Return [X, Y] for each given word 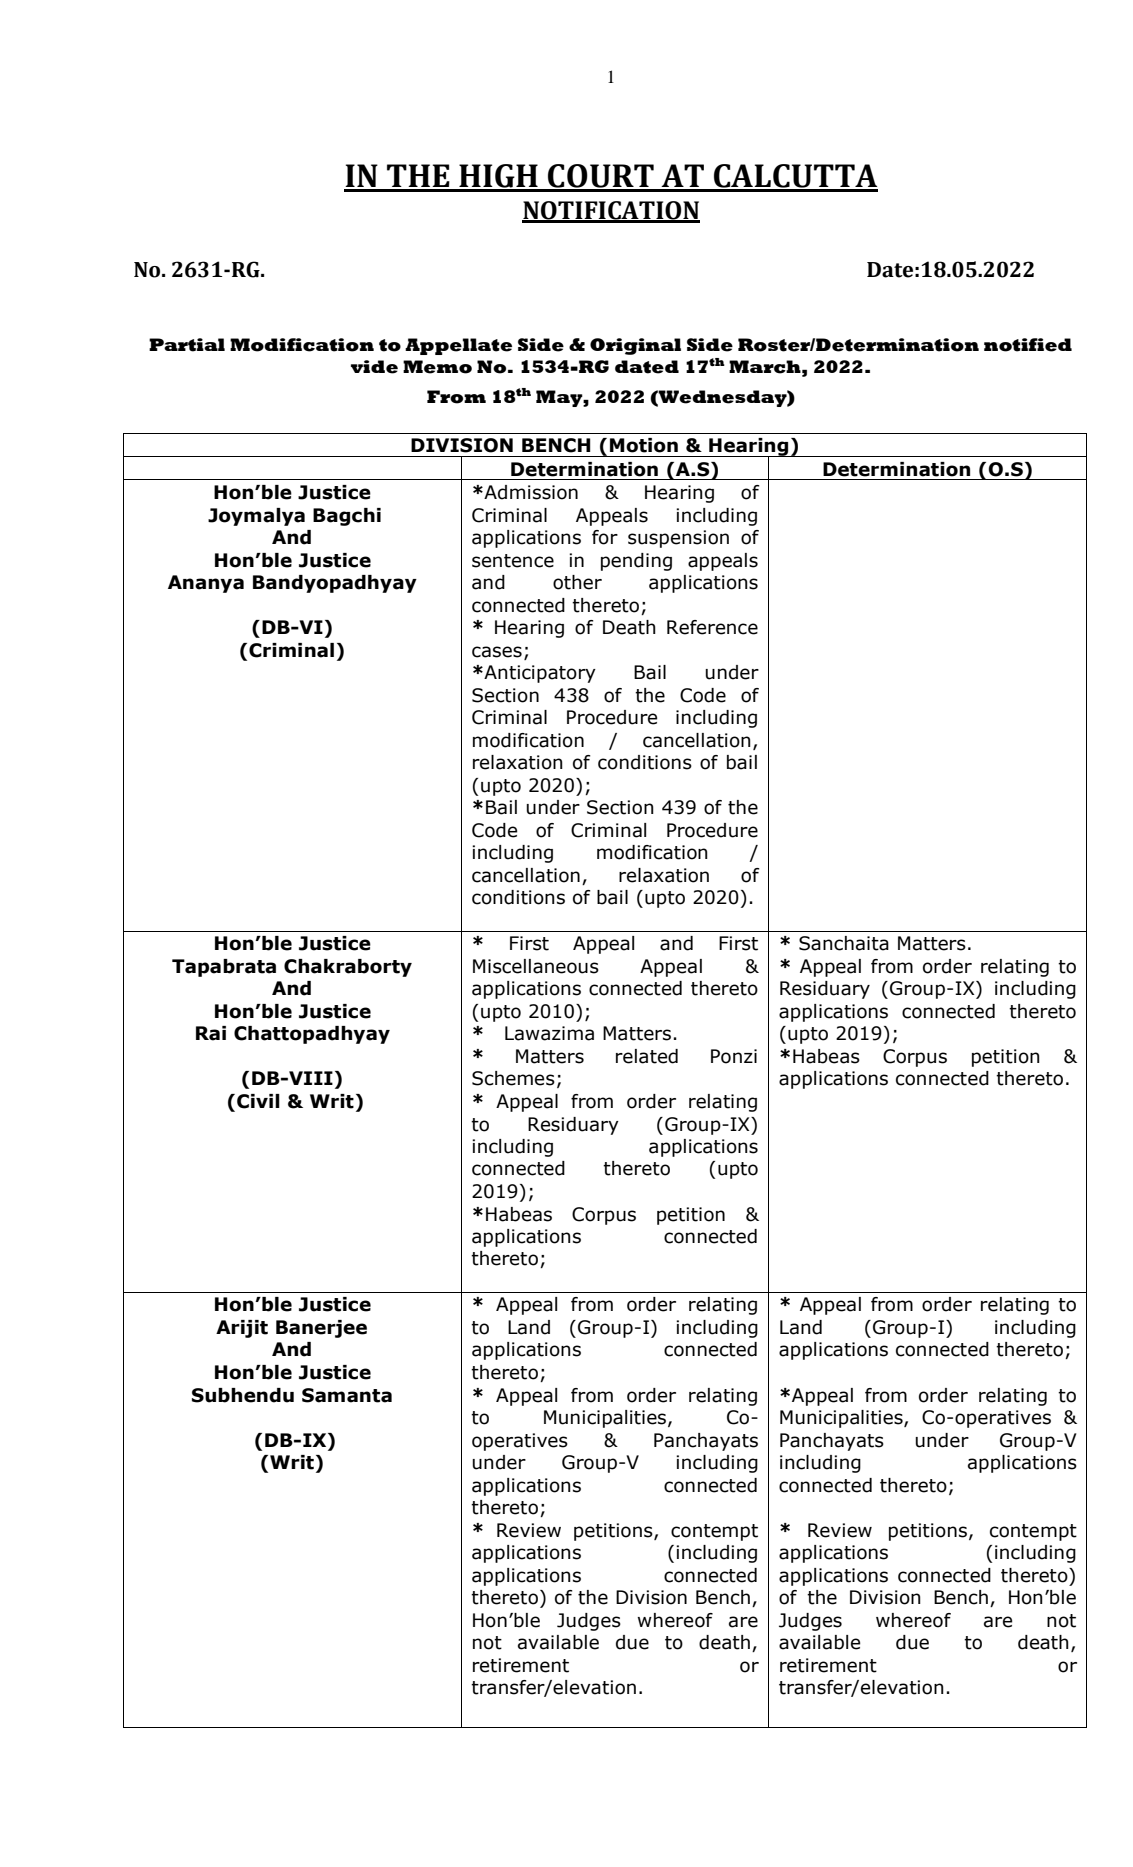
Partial [187, 345]
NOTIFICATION [611, 211]
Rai [211, 1033]
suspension [678, 539]
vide [374, 367]
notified [1028, 345]
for [605, 537]
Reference [712, 627]
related [647, 1056]
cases [497, 652]
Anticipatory [539, 674]
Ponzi [734, 1056]
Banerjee [321, 1329]
